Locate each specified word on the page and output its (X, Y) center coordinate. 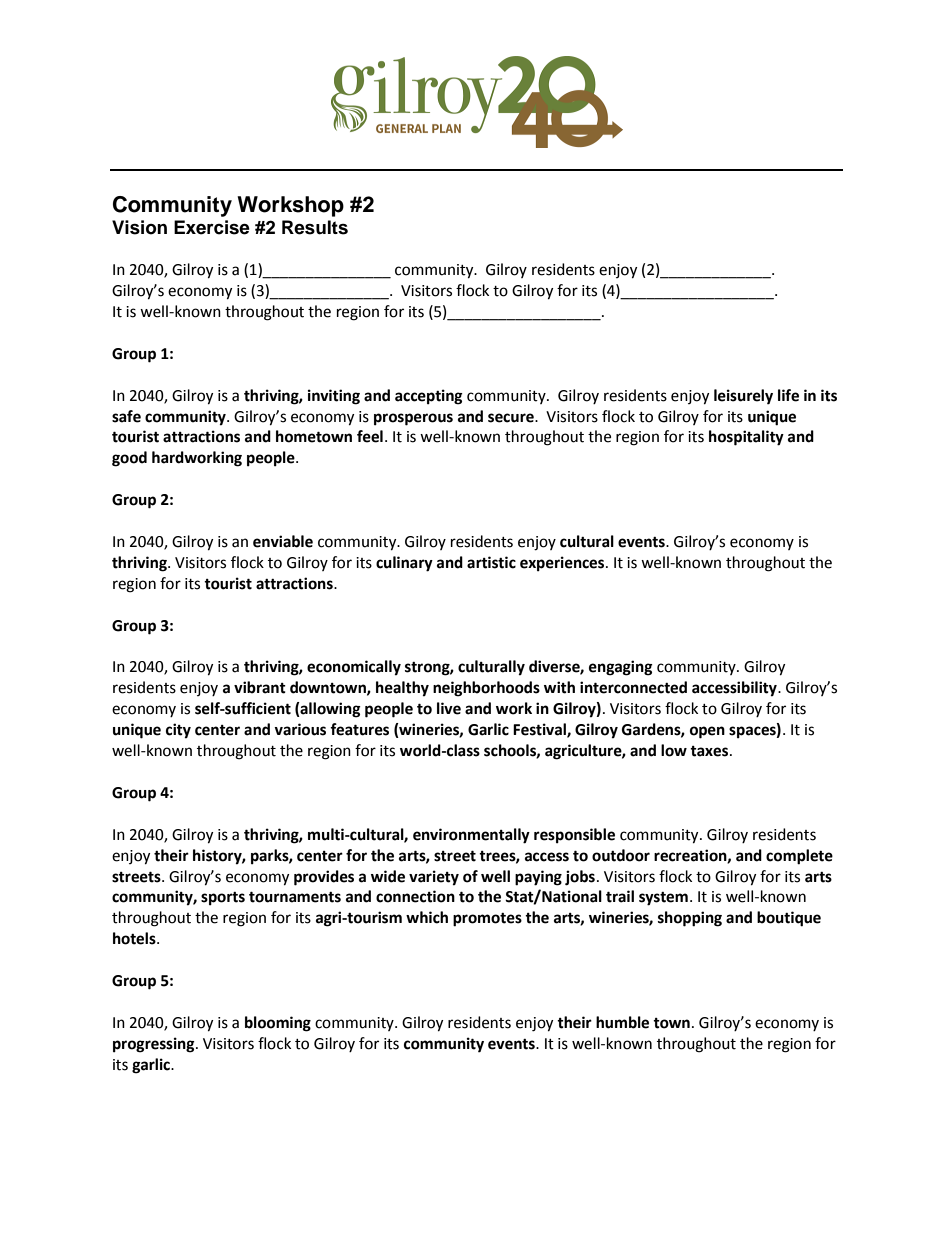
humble (622, 1022)
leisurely (743, 397)
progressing (155, 1045)
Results (315, 227)
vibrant (260, 687)
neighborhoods (486, 689)
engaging (621, 668)
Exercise (212, 227)
